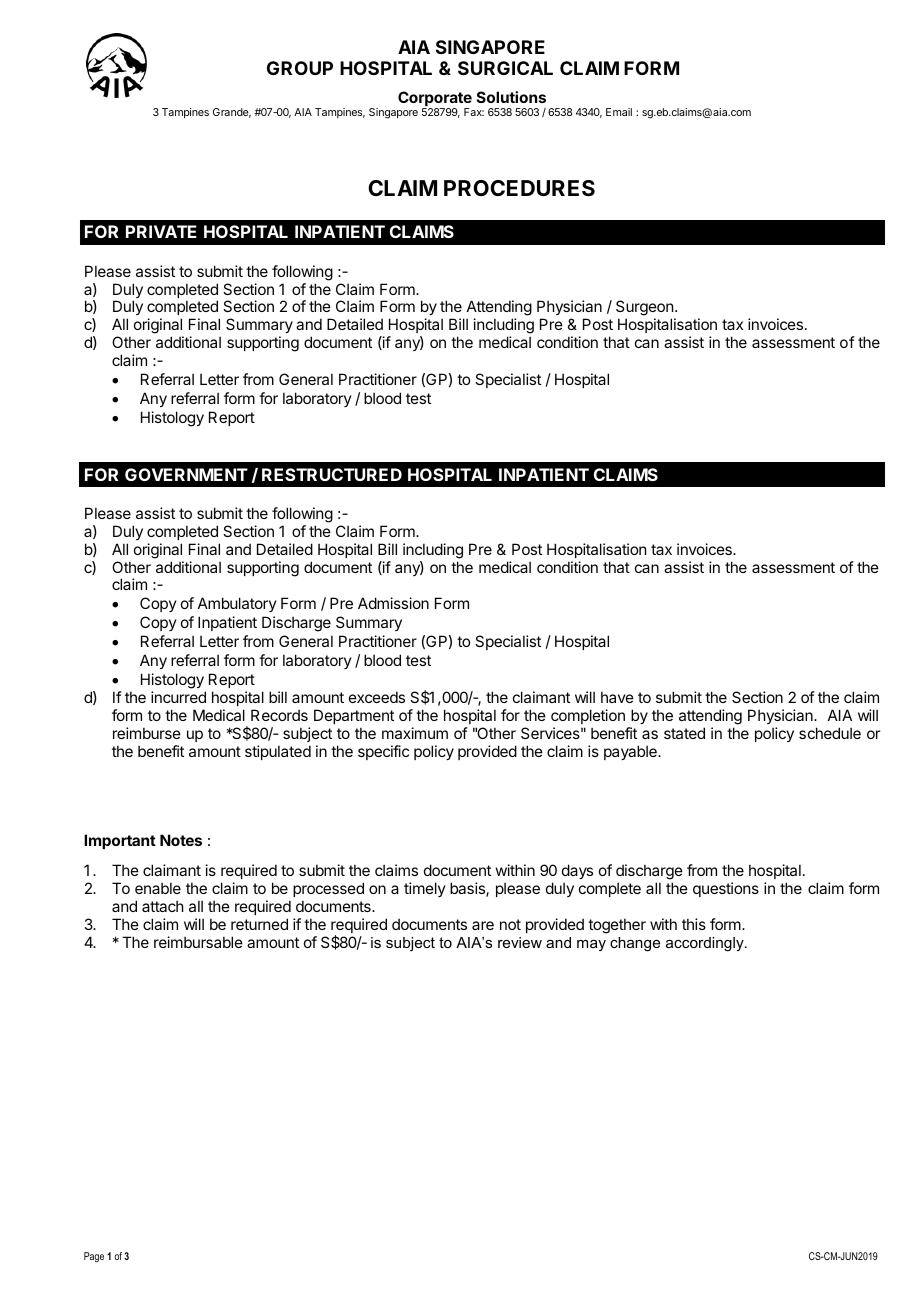  Describe the element at coordinates (94, 1257) in the image. I see `Page` at that location.
